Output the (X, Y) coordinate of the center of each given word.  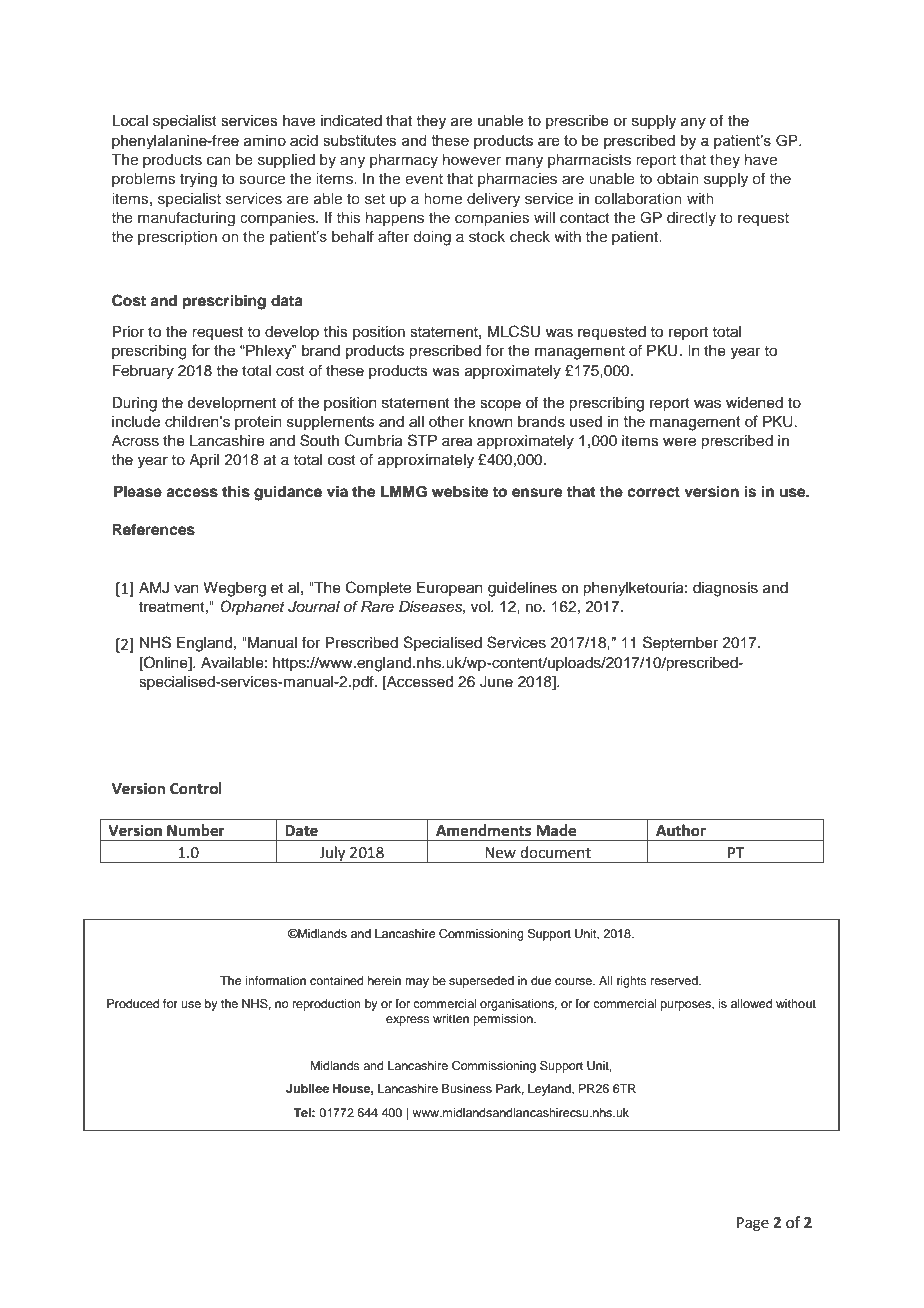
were (679, 442)
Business (467, 1088)
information (275, 980)
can (219, 161)
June (496, 682)
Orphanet (252, 608)
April (204, 461)
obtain (678, 178)
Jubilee (307, 1088)
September (680, 644)
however (472, 159)
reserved (675, 980)
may (417, 983)
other (447, 421)
